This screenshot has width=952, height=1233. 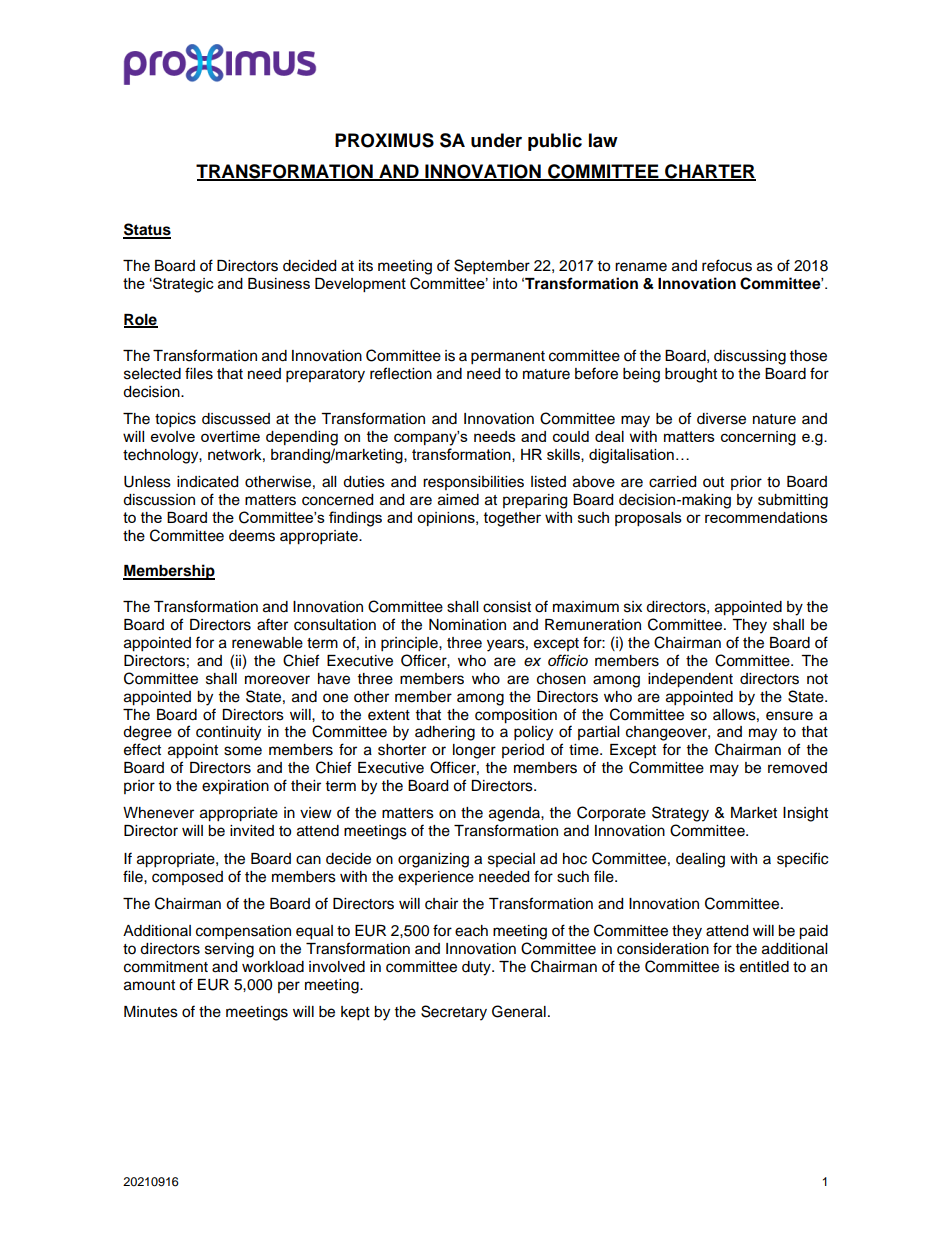 I want to click on agenda, so click(x=515, y=814).
